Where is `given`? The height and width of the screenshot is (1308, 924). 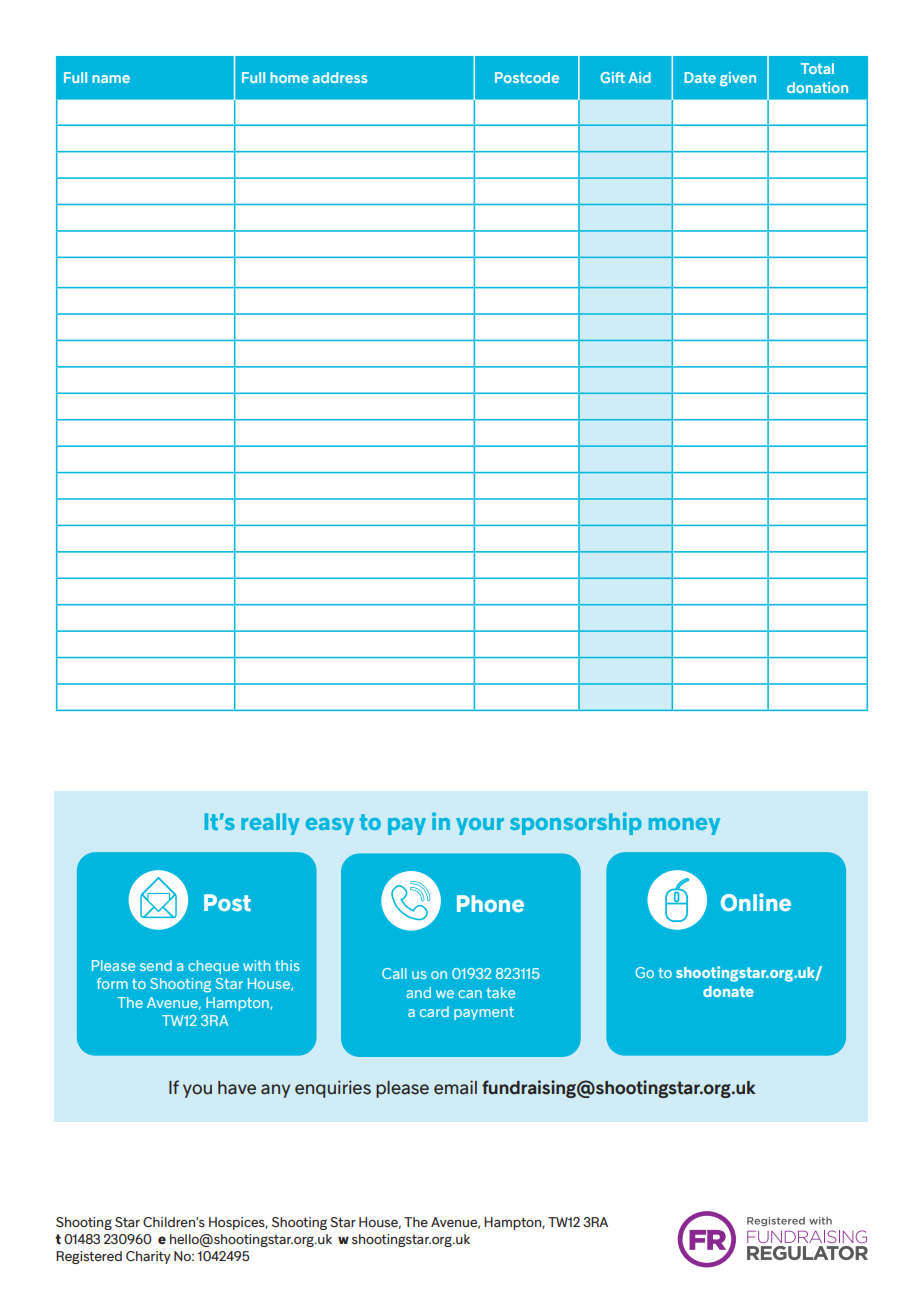 given is located at coordinates (738, 79).
